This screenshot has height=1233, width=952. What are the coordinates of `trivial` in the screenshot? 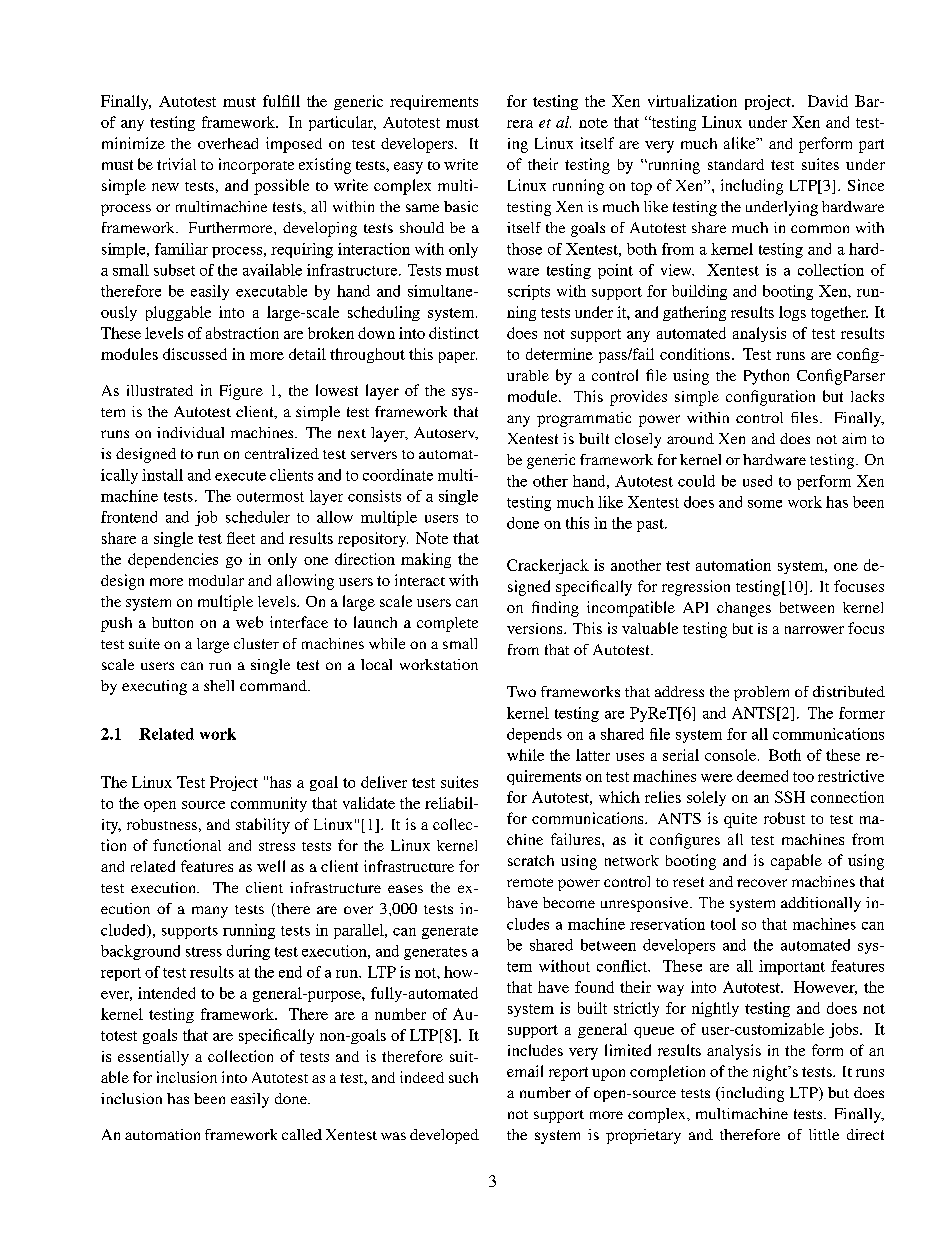 It's located at (176, 164).
